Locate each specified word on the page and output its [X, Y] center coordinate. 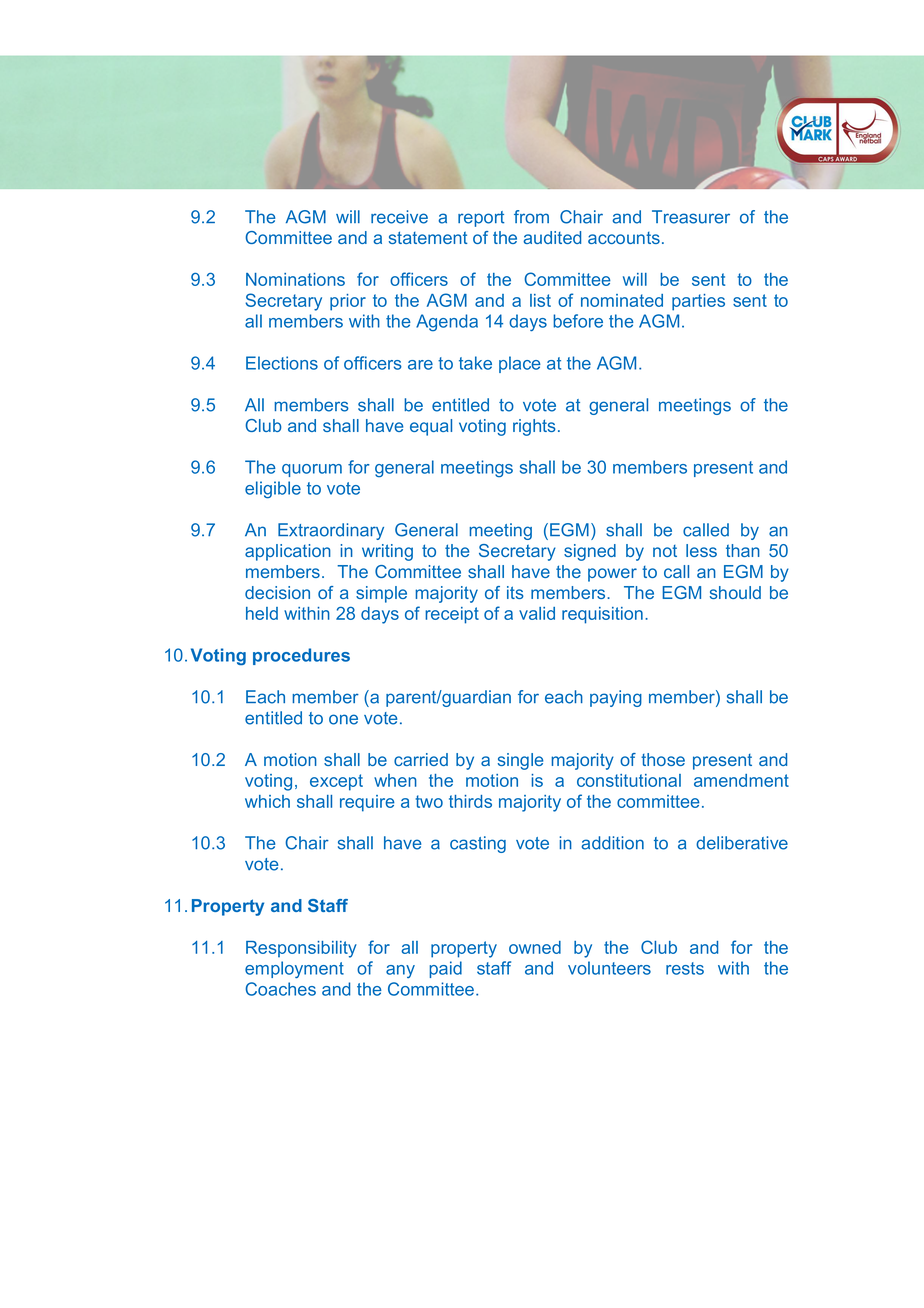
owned [535, 947]
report [481, 219]
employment [294, 969]
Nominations [295, 279]
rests [685, 968]
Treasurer [691, 217]
